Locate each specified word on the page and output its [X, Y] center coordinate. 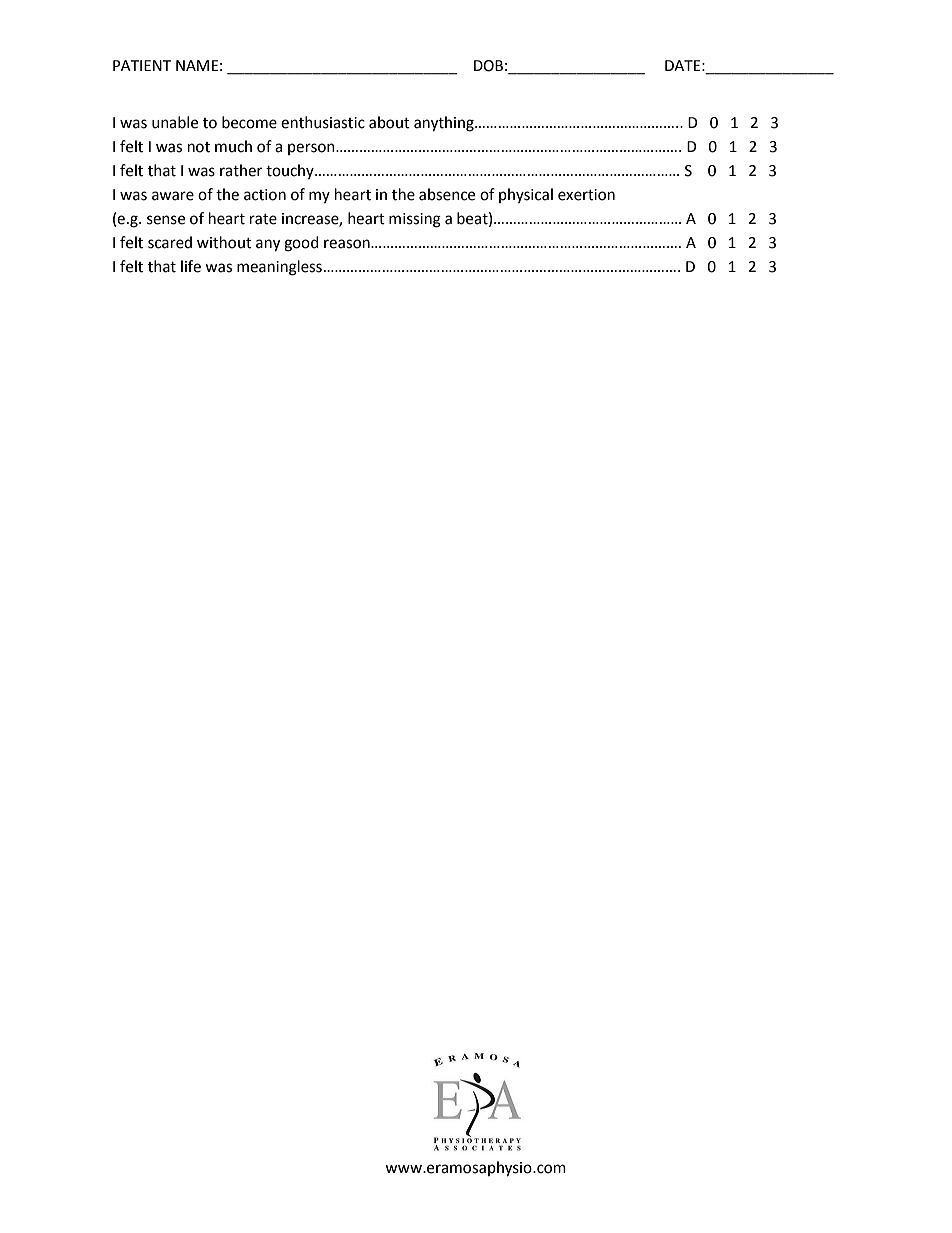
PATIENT [142, 65]
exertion [586, 195]
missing [415, 220]
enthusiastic [323, 122]
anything [445, 124]
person [312, 149]
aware [173, 196]
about [389, 122]
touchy [291, 171]
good [301, 244]
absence [447, 194]
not [199, 147]
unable [175, 122]
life [191, 266]
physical [526, 195]
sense [166, 220]
